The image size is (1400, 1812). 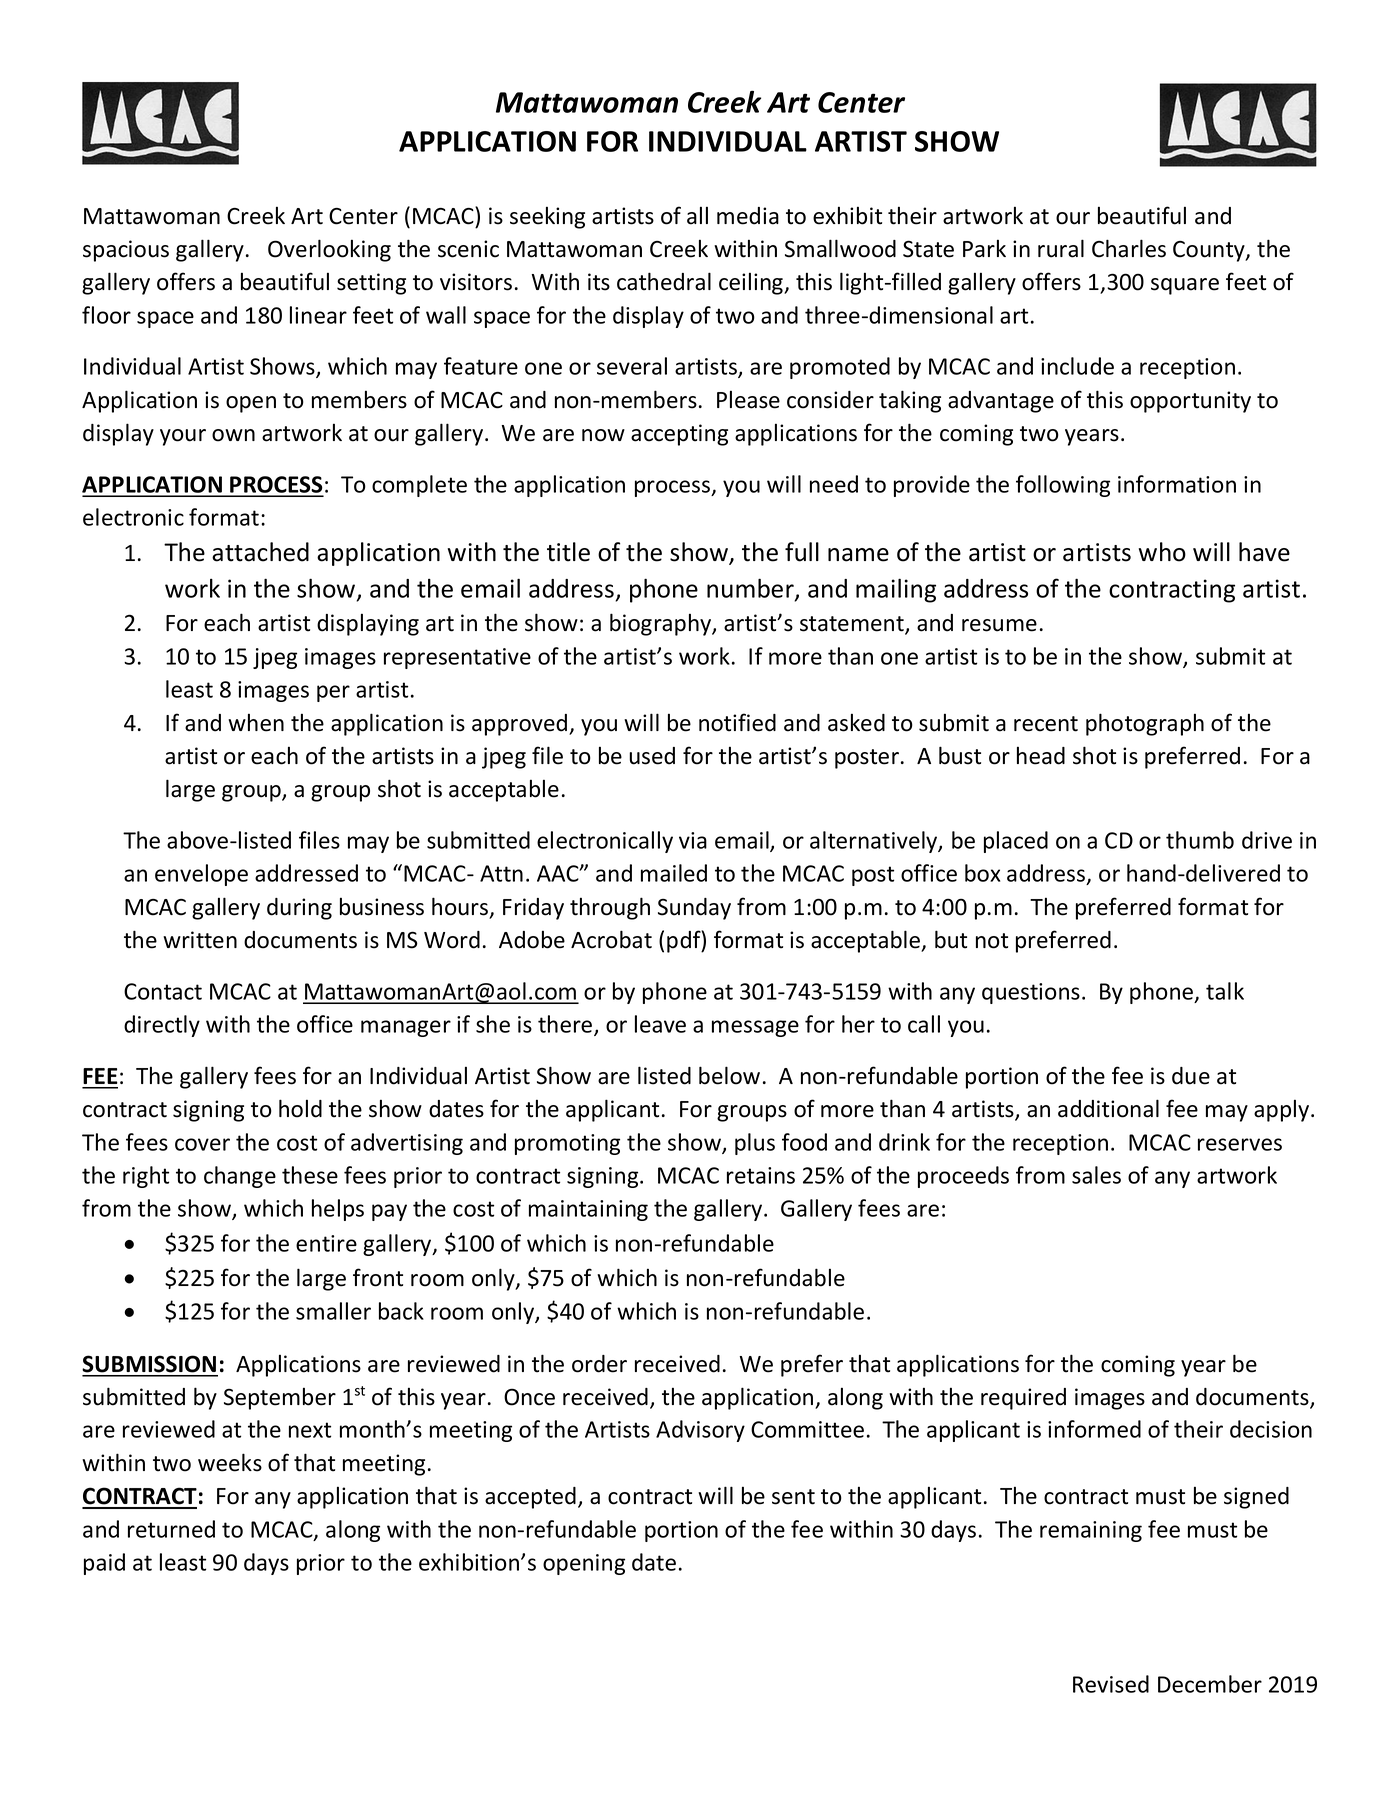 I want to click on number, so click(x=751, y=589).
